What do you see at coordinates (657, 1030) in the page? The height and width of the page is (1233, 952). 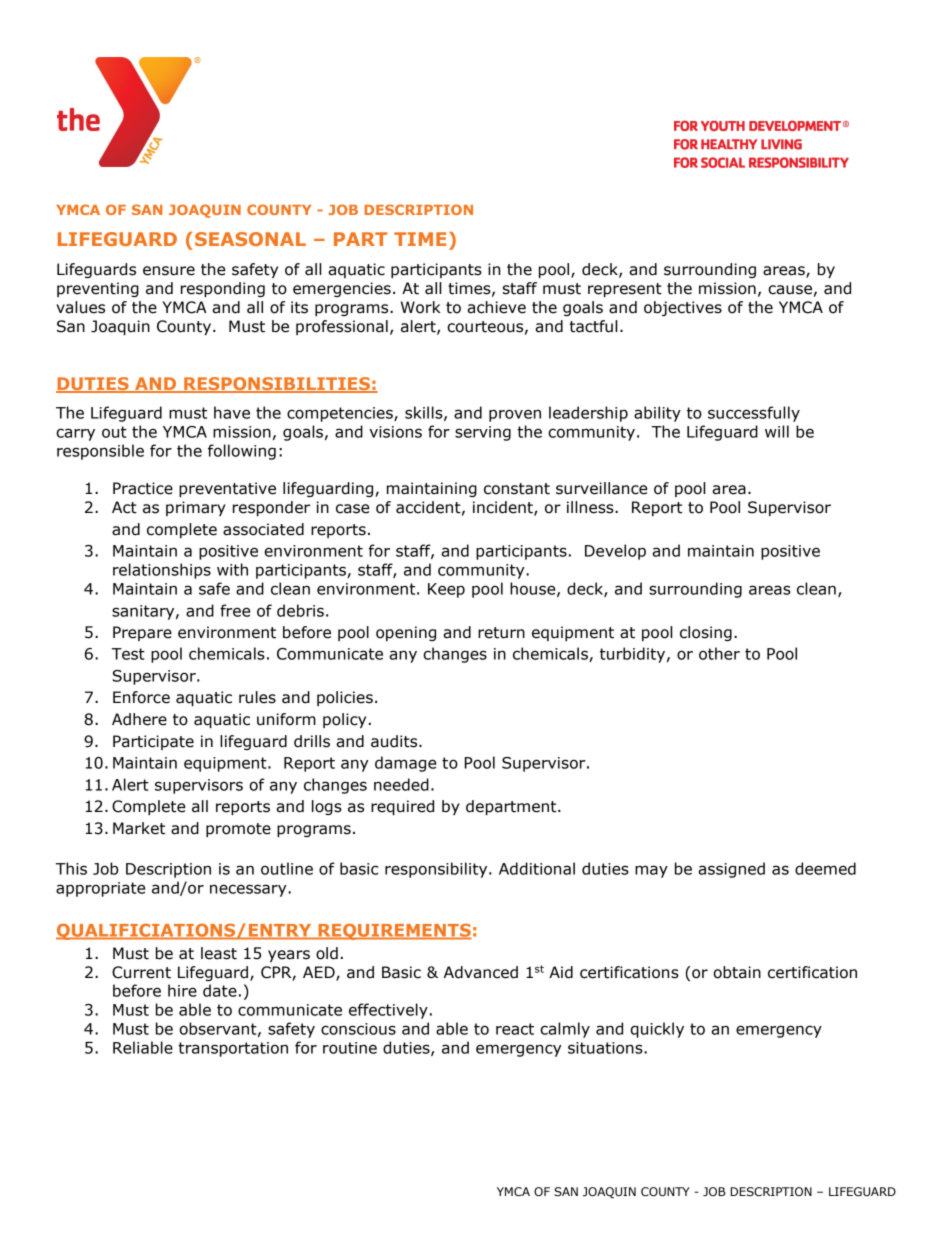 I see `quickly` at bounding box center [657, 1030].
